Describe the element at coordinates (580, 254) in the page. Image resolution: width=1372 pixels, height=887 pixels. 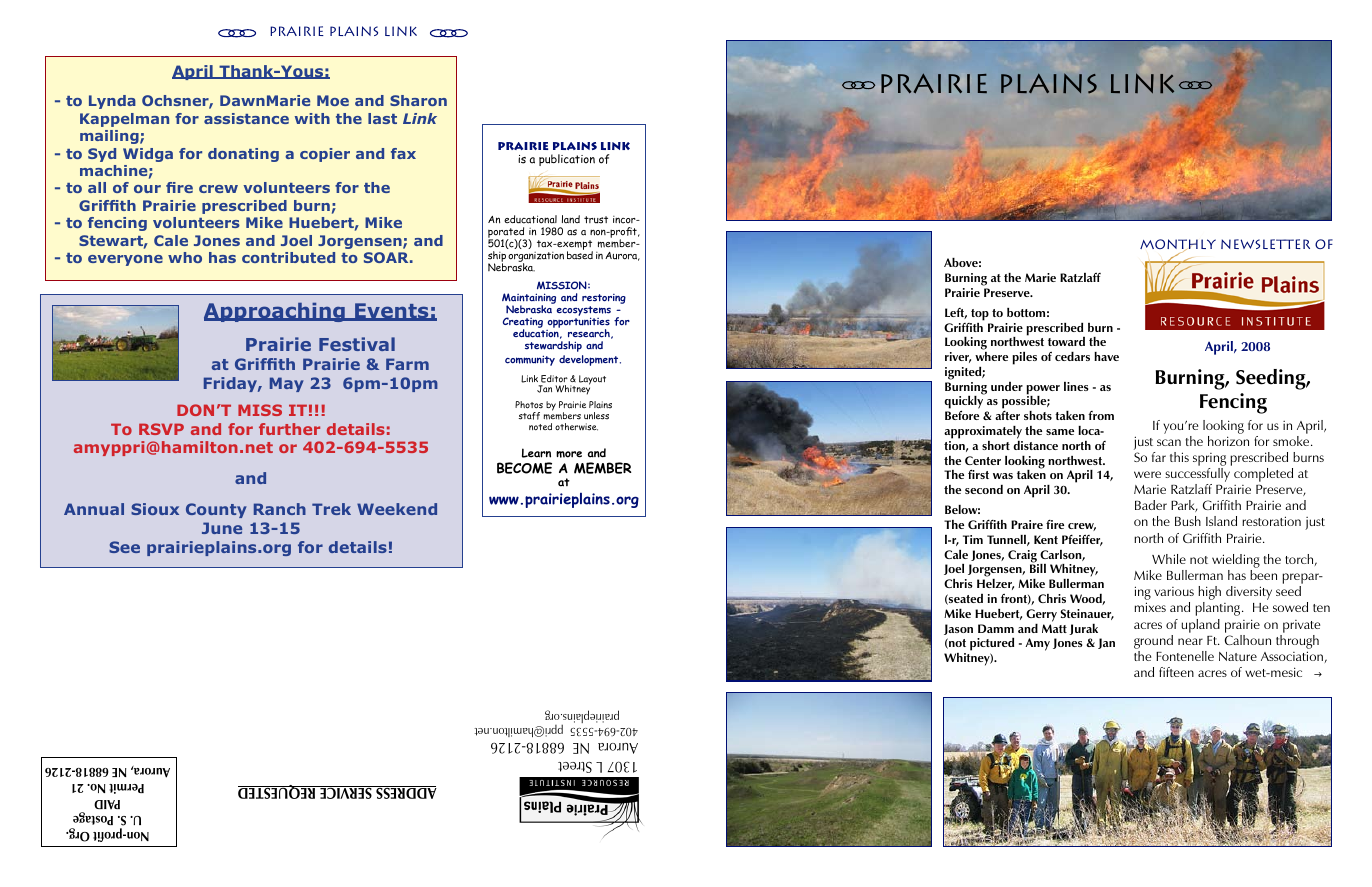
I see `based` at that location.
